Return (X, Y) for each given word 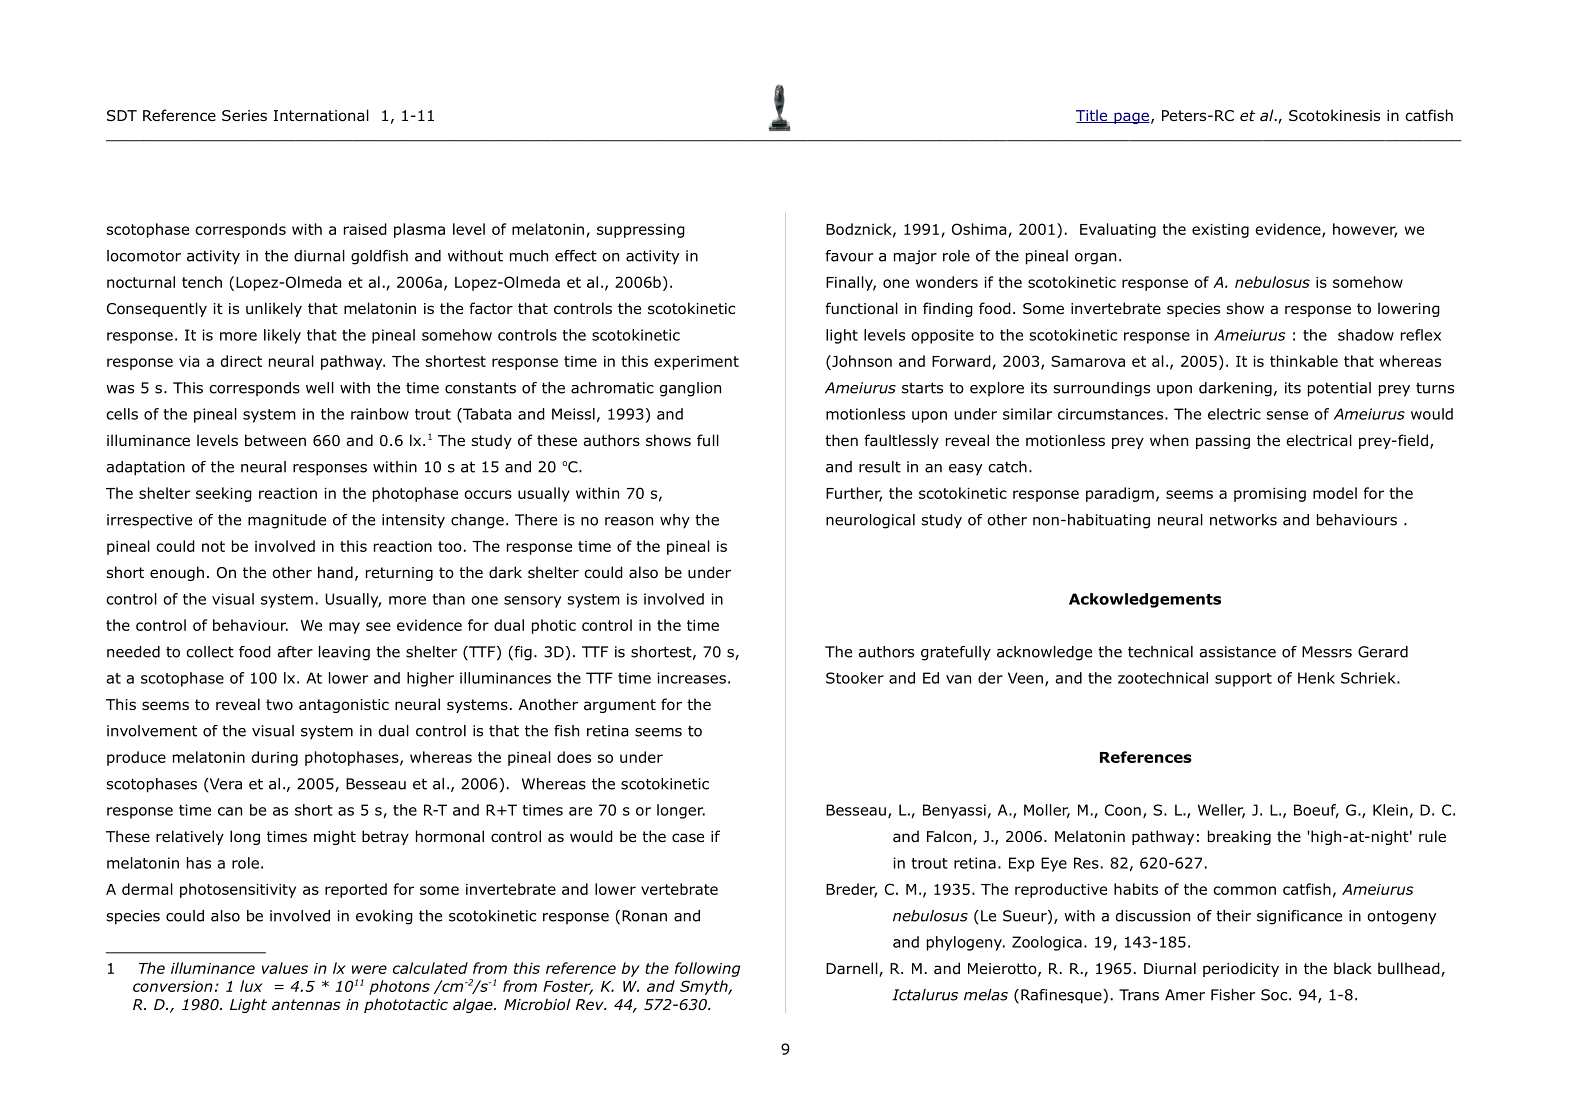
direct (241, 361)
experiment (696, 363)
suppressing (641, 231)
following (707, 969)
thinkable (1304, 361)
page (1131, 118)
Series (244, 115)
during (274, 758)
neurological (870, 521)
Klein (1390, 810)
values (285, 968)
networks (1243, 520)
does (574, 757)
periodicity (1241, 969)
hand (335, 572)
